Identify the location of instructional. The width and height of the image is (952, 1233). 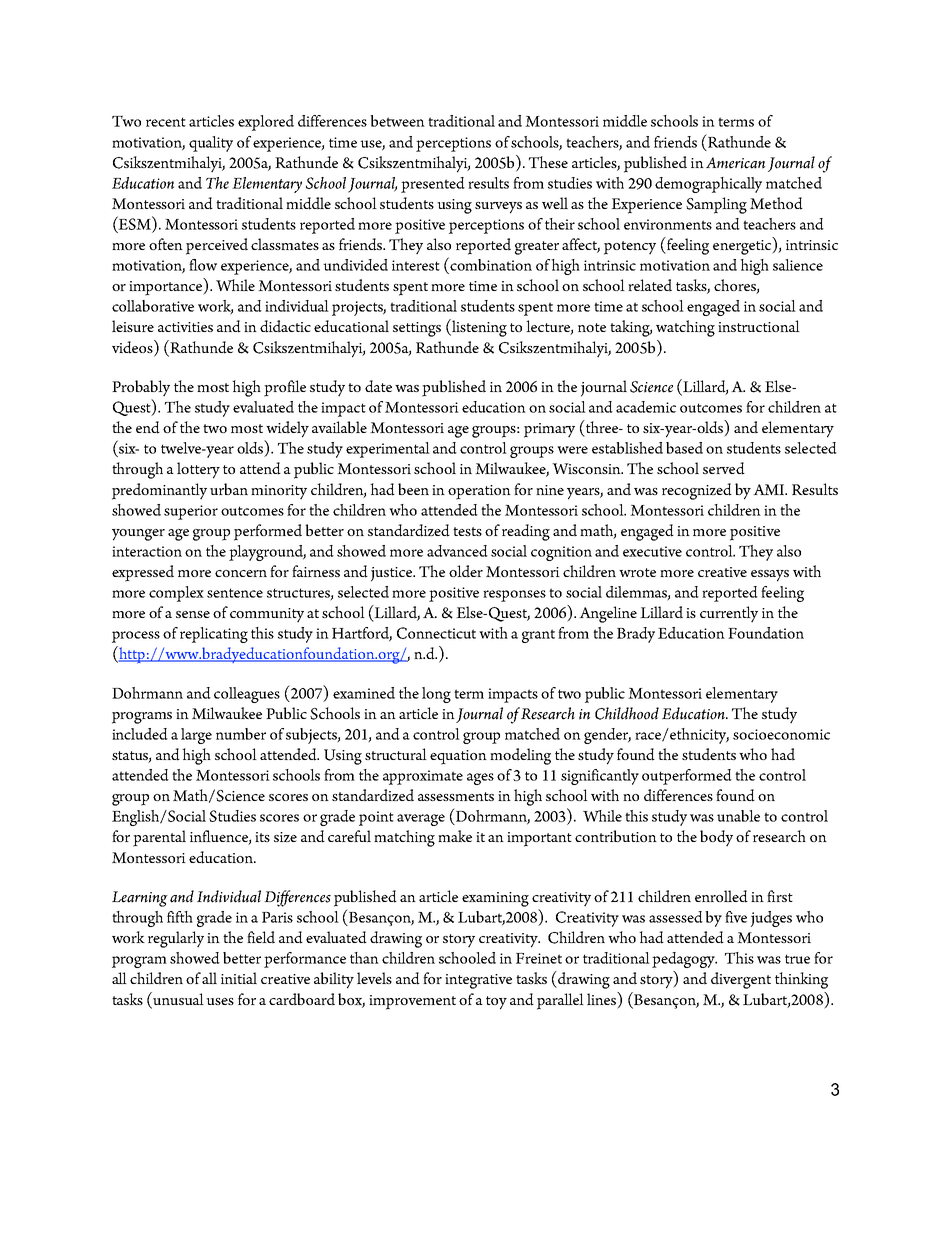
(759, 326).
